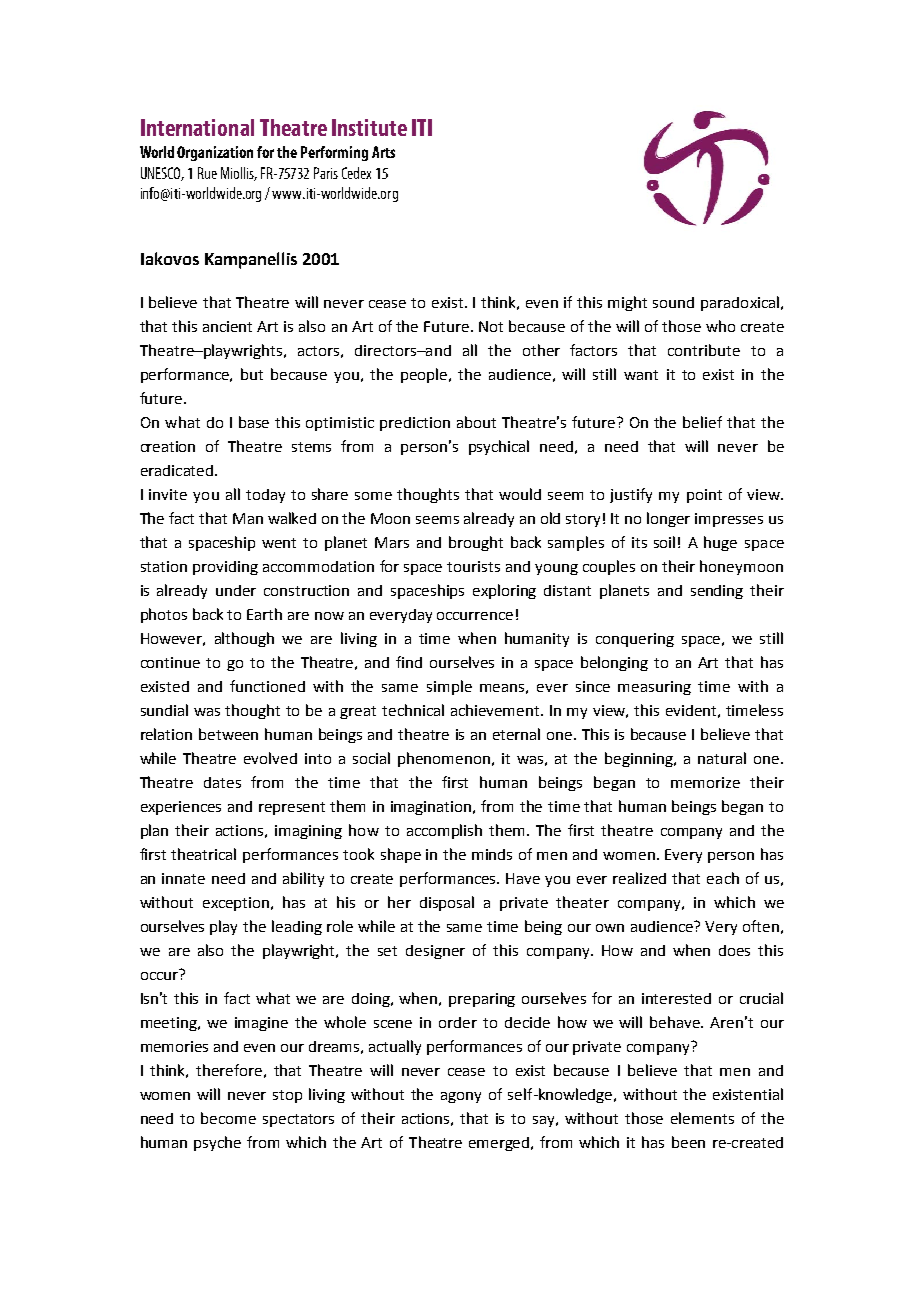  What do you see at coordinates (702, 1118) in the screenshot?
I see `elements` at bounding box center [702, 1118].
